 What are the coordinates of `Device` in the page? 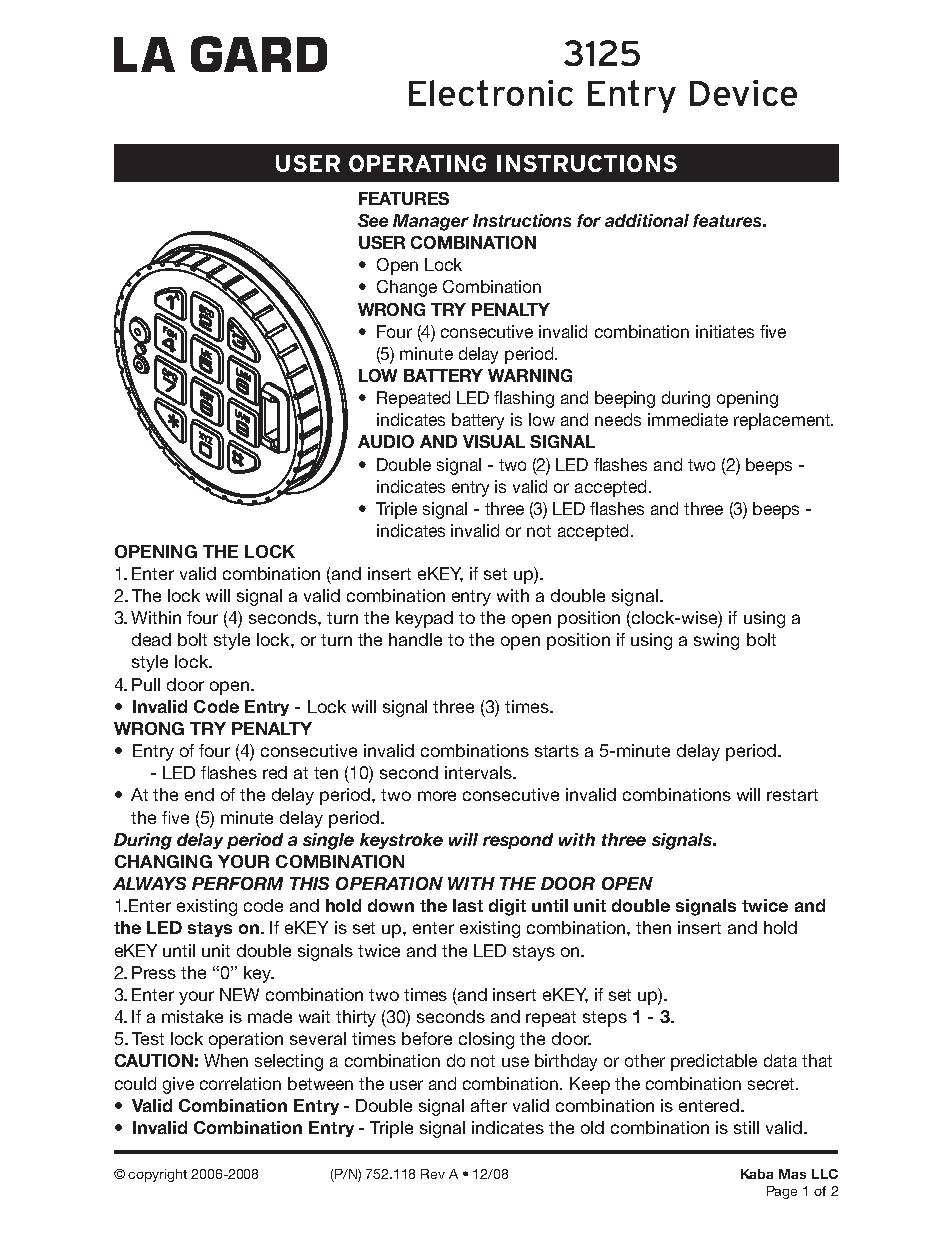 It's located at (743, 93).
